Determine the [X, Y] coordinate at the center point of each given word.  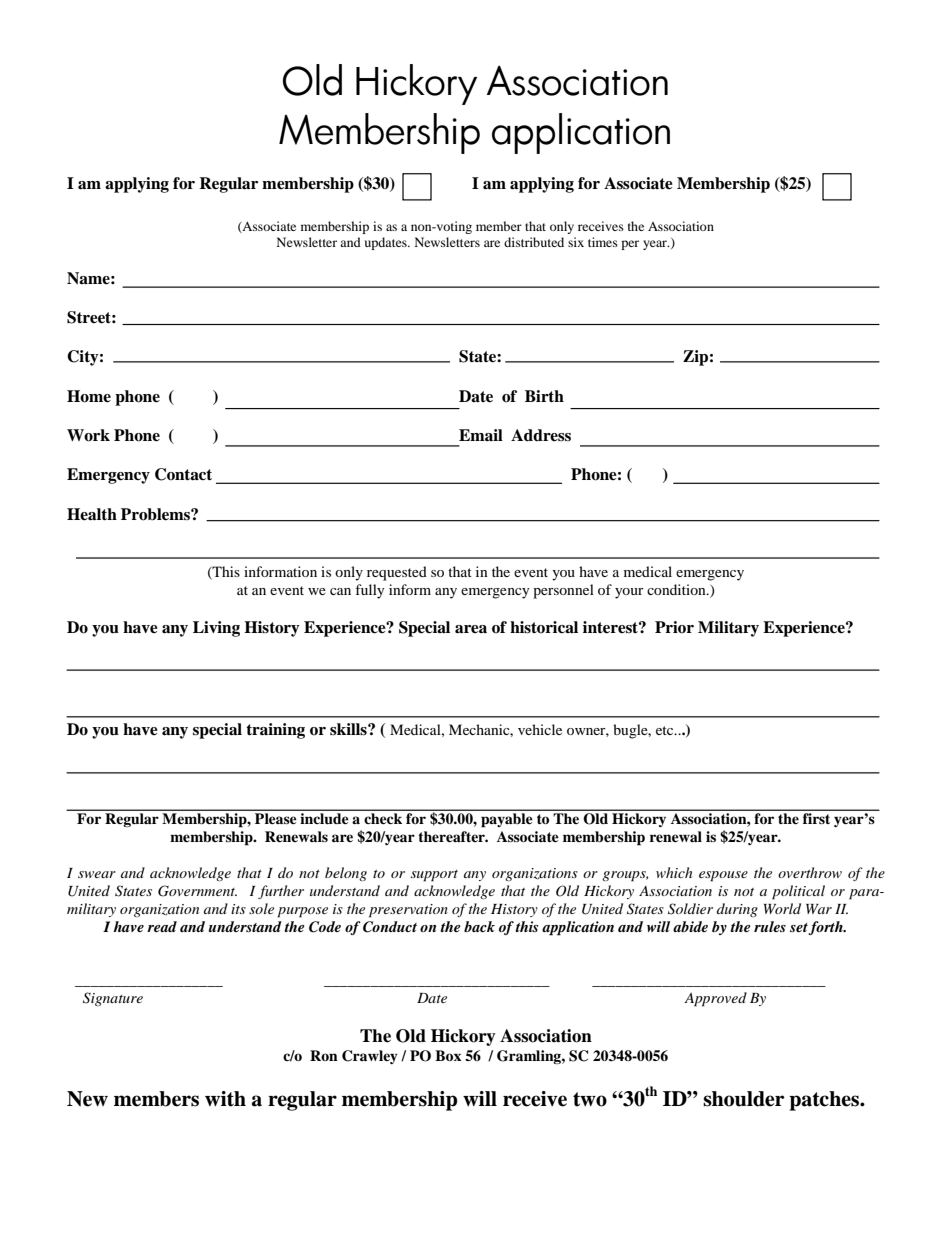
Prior [674, 627]
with [225, 1099]
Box [448, 1055]
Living [216, 629]
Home [89, 396]
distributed [534, 242]
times [603, 242]
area [471, 629]
